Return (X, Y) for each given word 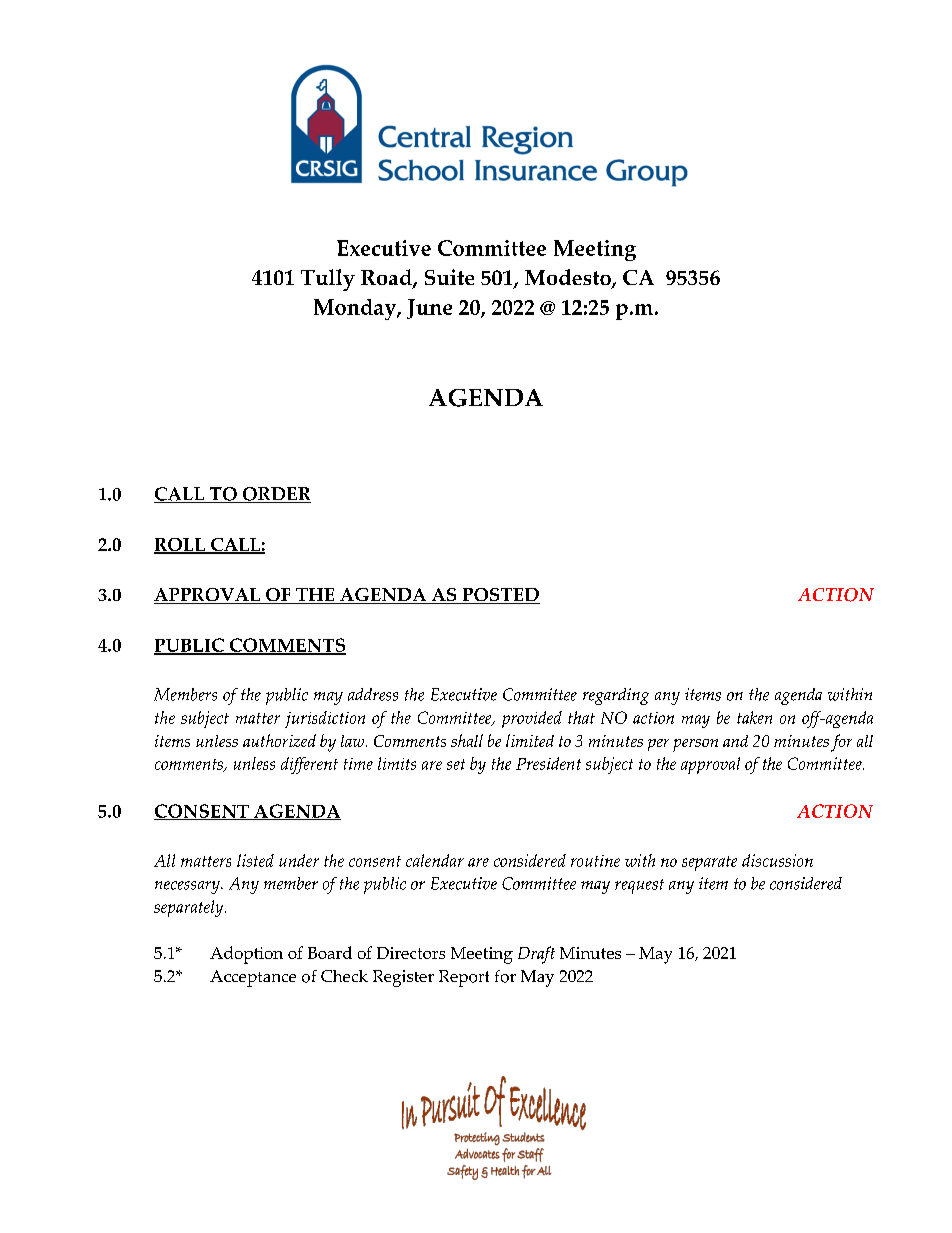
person (695, 745)
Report (464, 978)
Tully (328, 280)
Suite (449, 277)
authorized (279, 740)
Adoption (246, 955)
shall (467, 740)
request (639, 886)
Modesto (569, 278)
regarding (616, 696)
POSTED (500, 596)
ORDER (275, 495)
